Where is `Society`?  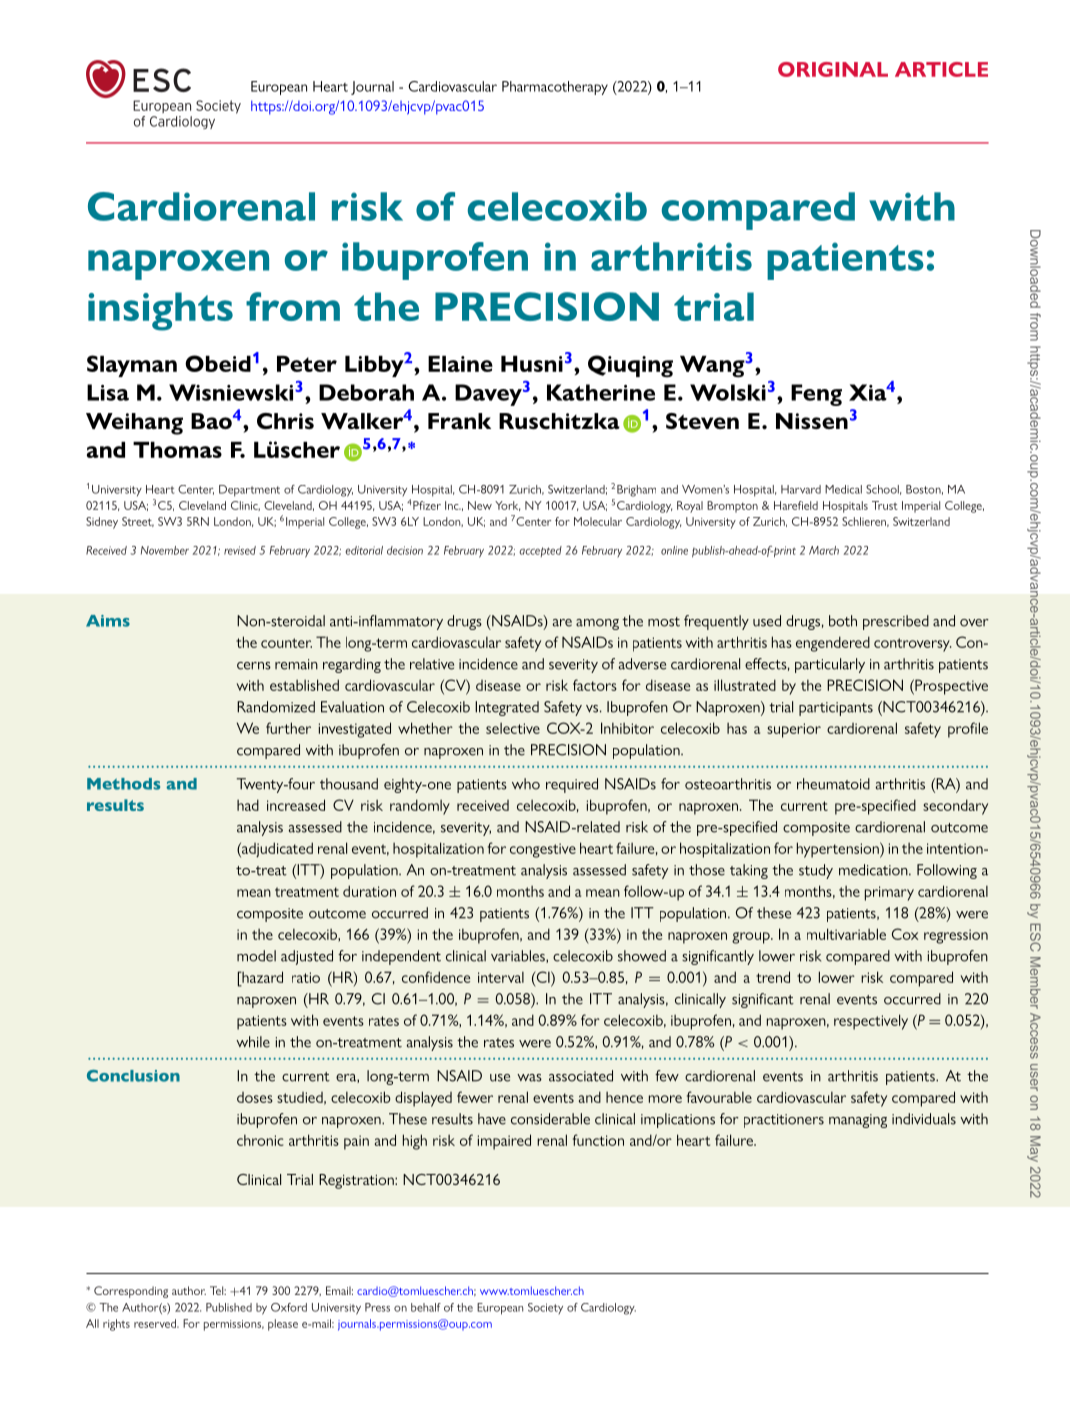 Society is located at coordinates (545, 1308).
